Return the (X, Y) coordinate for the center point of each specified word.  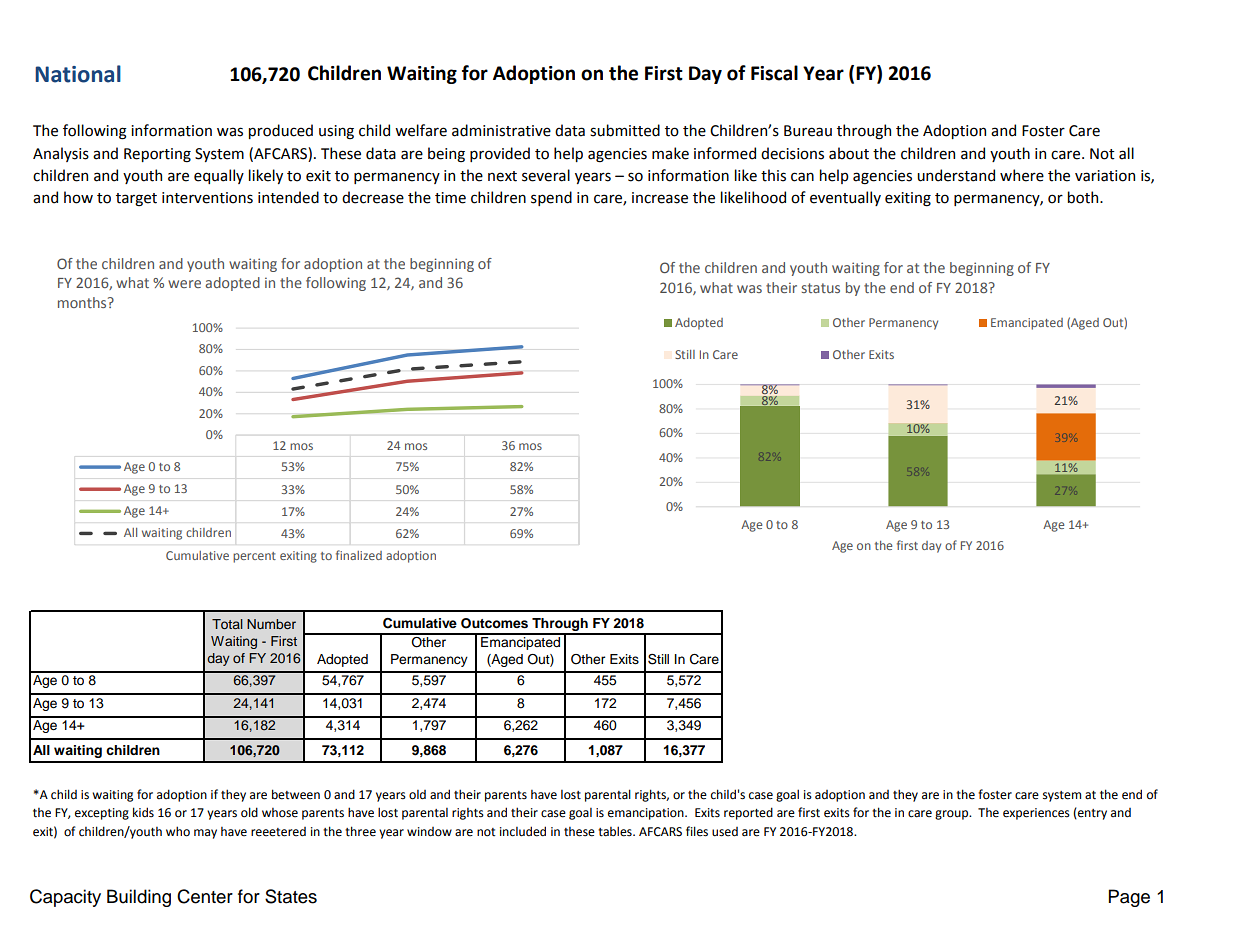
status (821, 288)
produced (281, 131)
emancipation (647, 814)
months (83, 302)
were (184, 284)
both (1084, 197)
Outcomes (494, 623)
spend (551, 198)
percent (254, 557)
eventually (845, 198)
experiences (1036, 814)
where (1022, 175)
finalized (359, 555)
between (296, 794)
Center (205, 896)
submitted (625, 130)
